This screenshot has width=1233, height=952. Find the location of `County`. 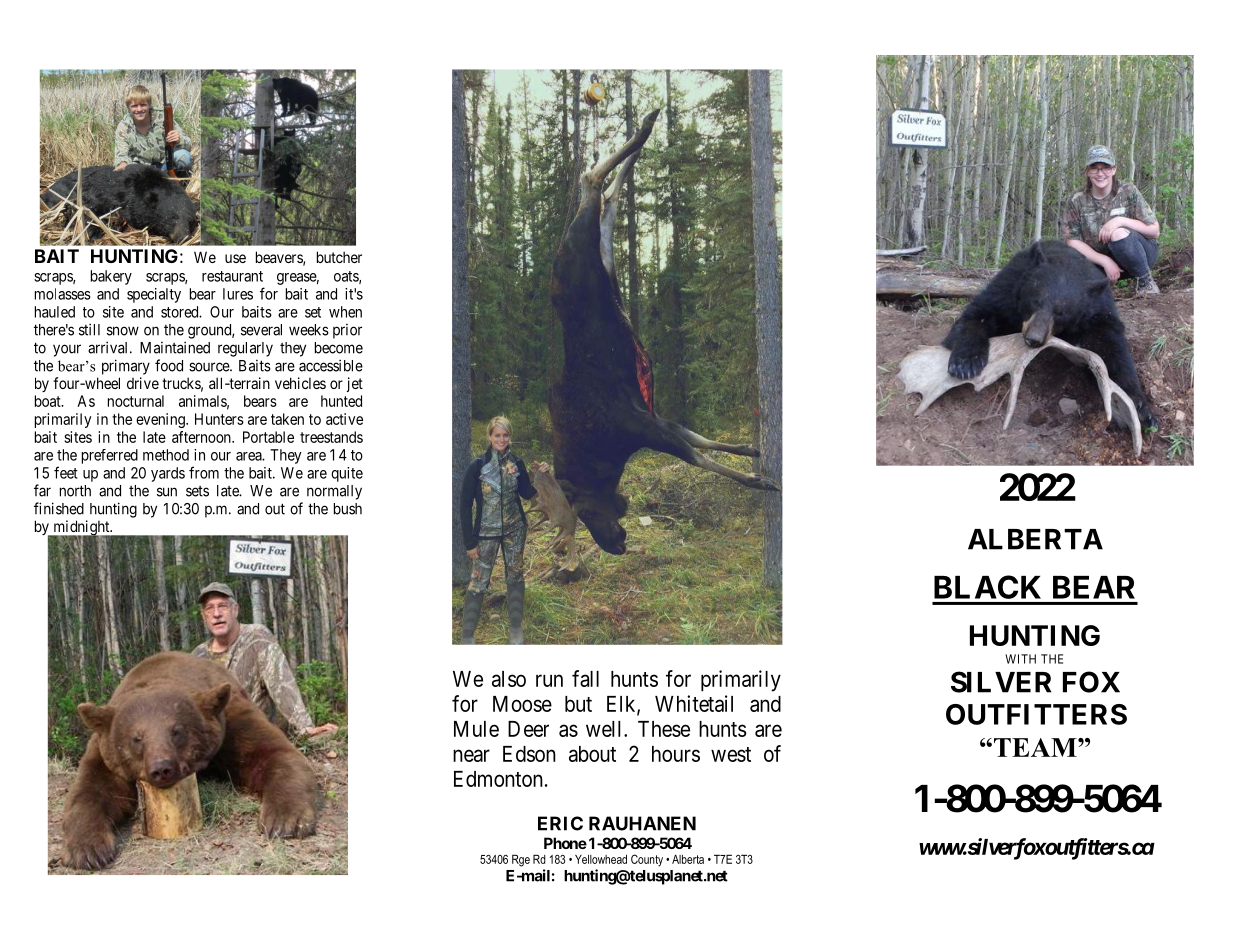

County is located at coordinates (647, 860).
